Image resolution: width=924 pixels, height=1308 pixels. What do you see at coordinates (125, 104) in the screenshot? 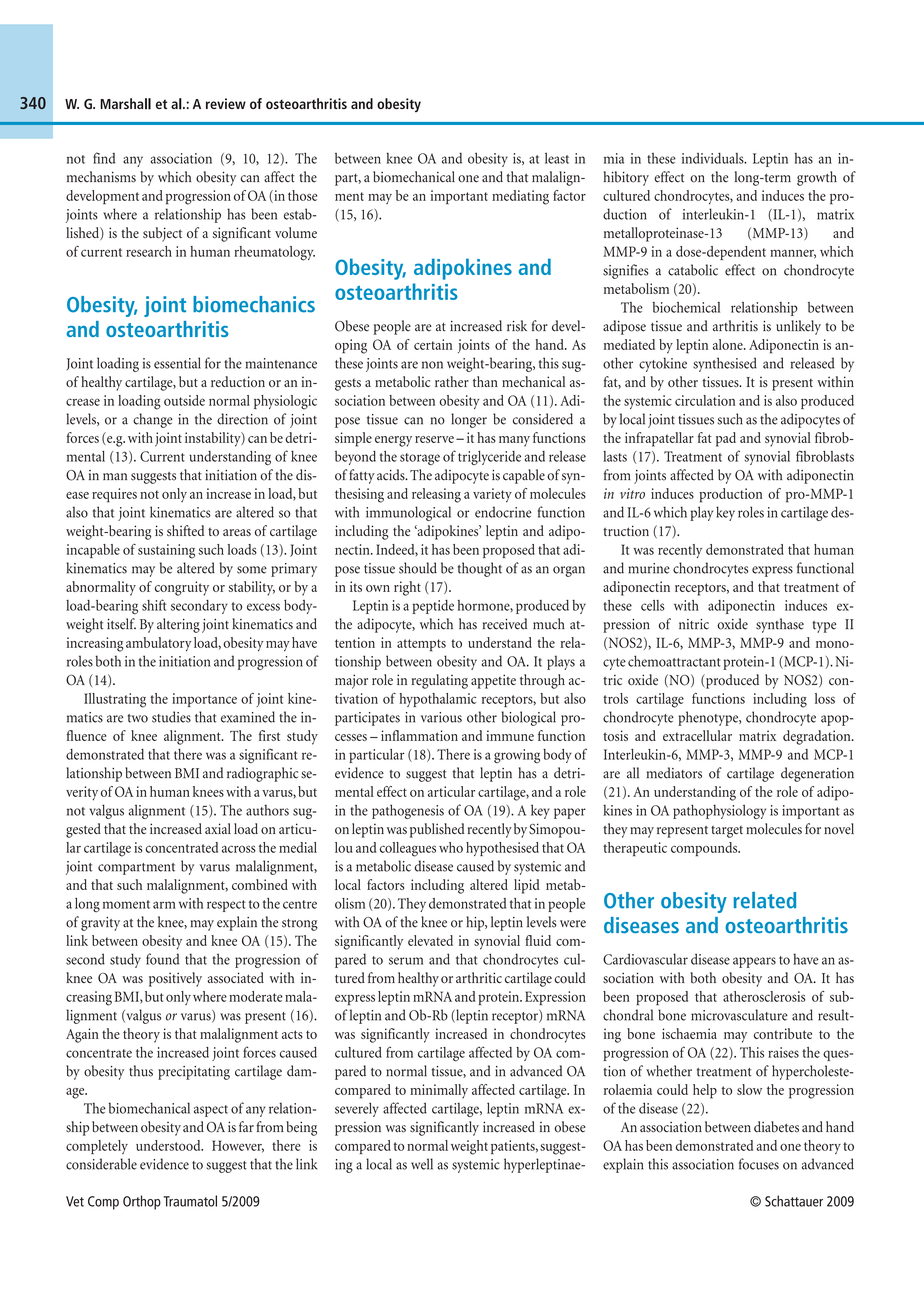
I see `Marshall` at bounding box center [125, 104].
